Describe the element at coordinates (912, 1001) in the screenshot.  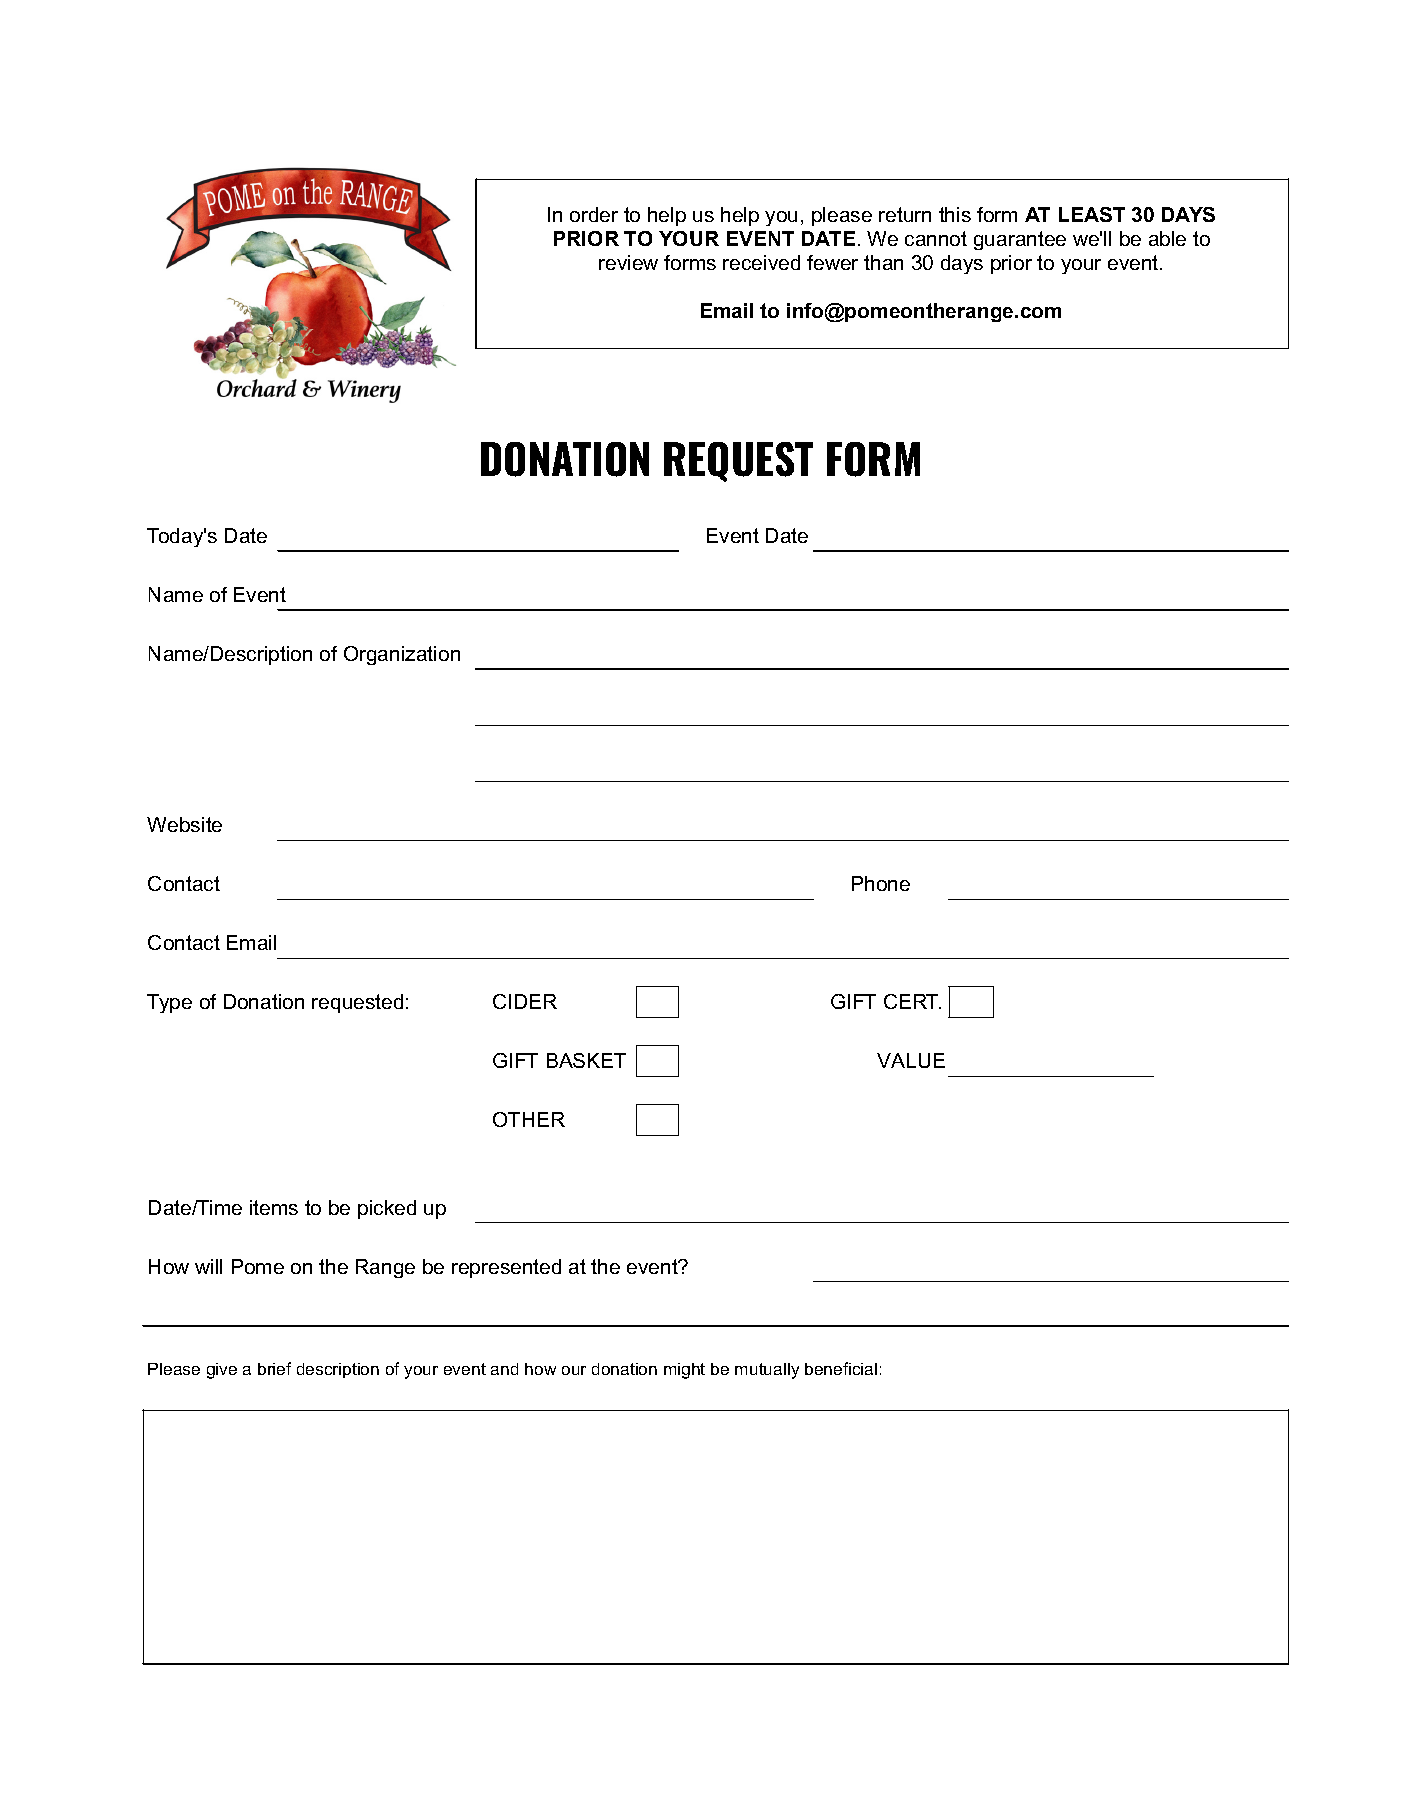
I see `CERT` at that location.
